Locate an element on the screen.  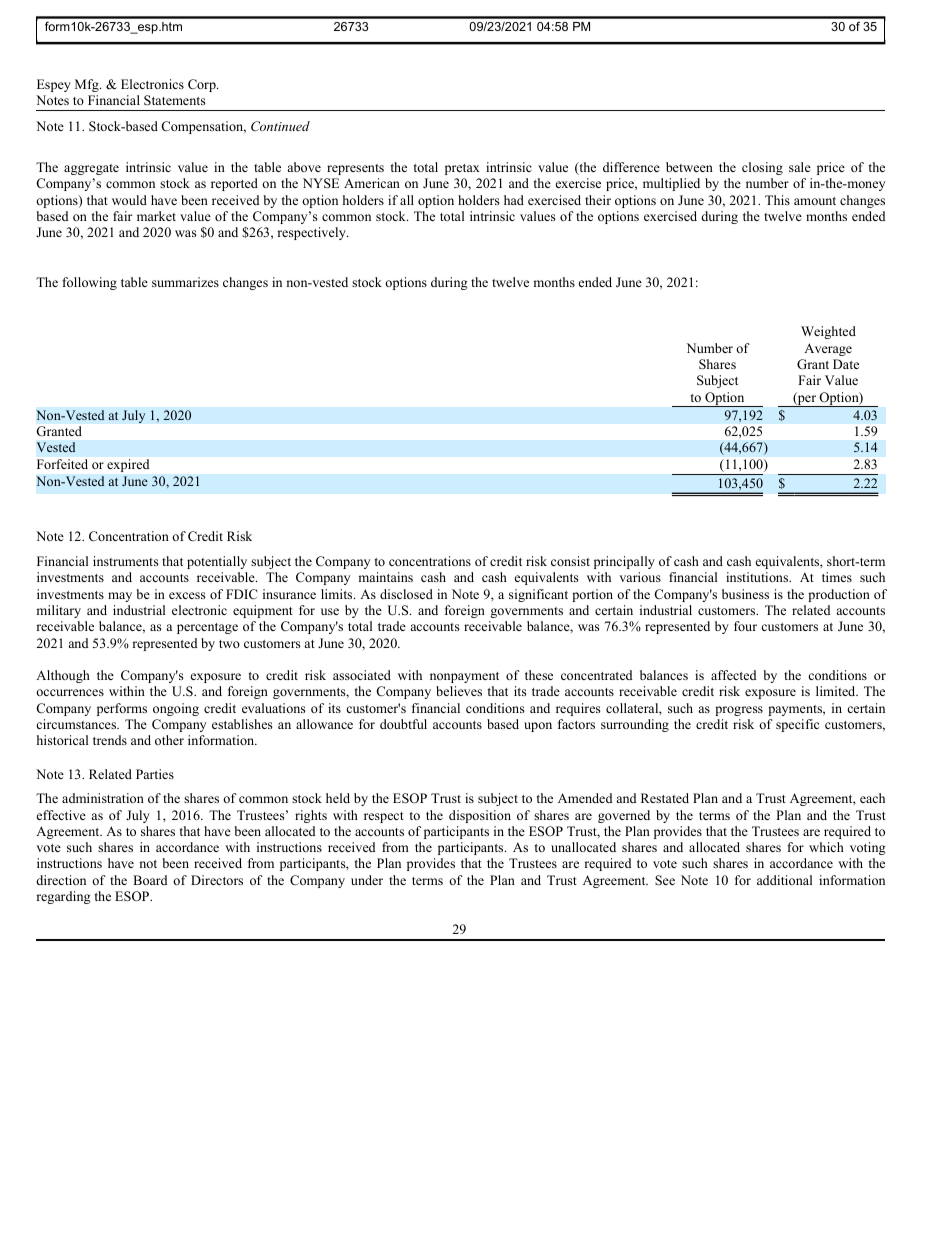
sale is located at coordinates (800, 167).
